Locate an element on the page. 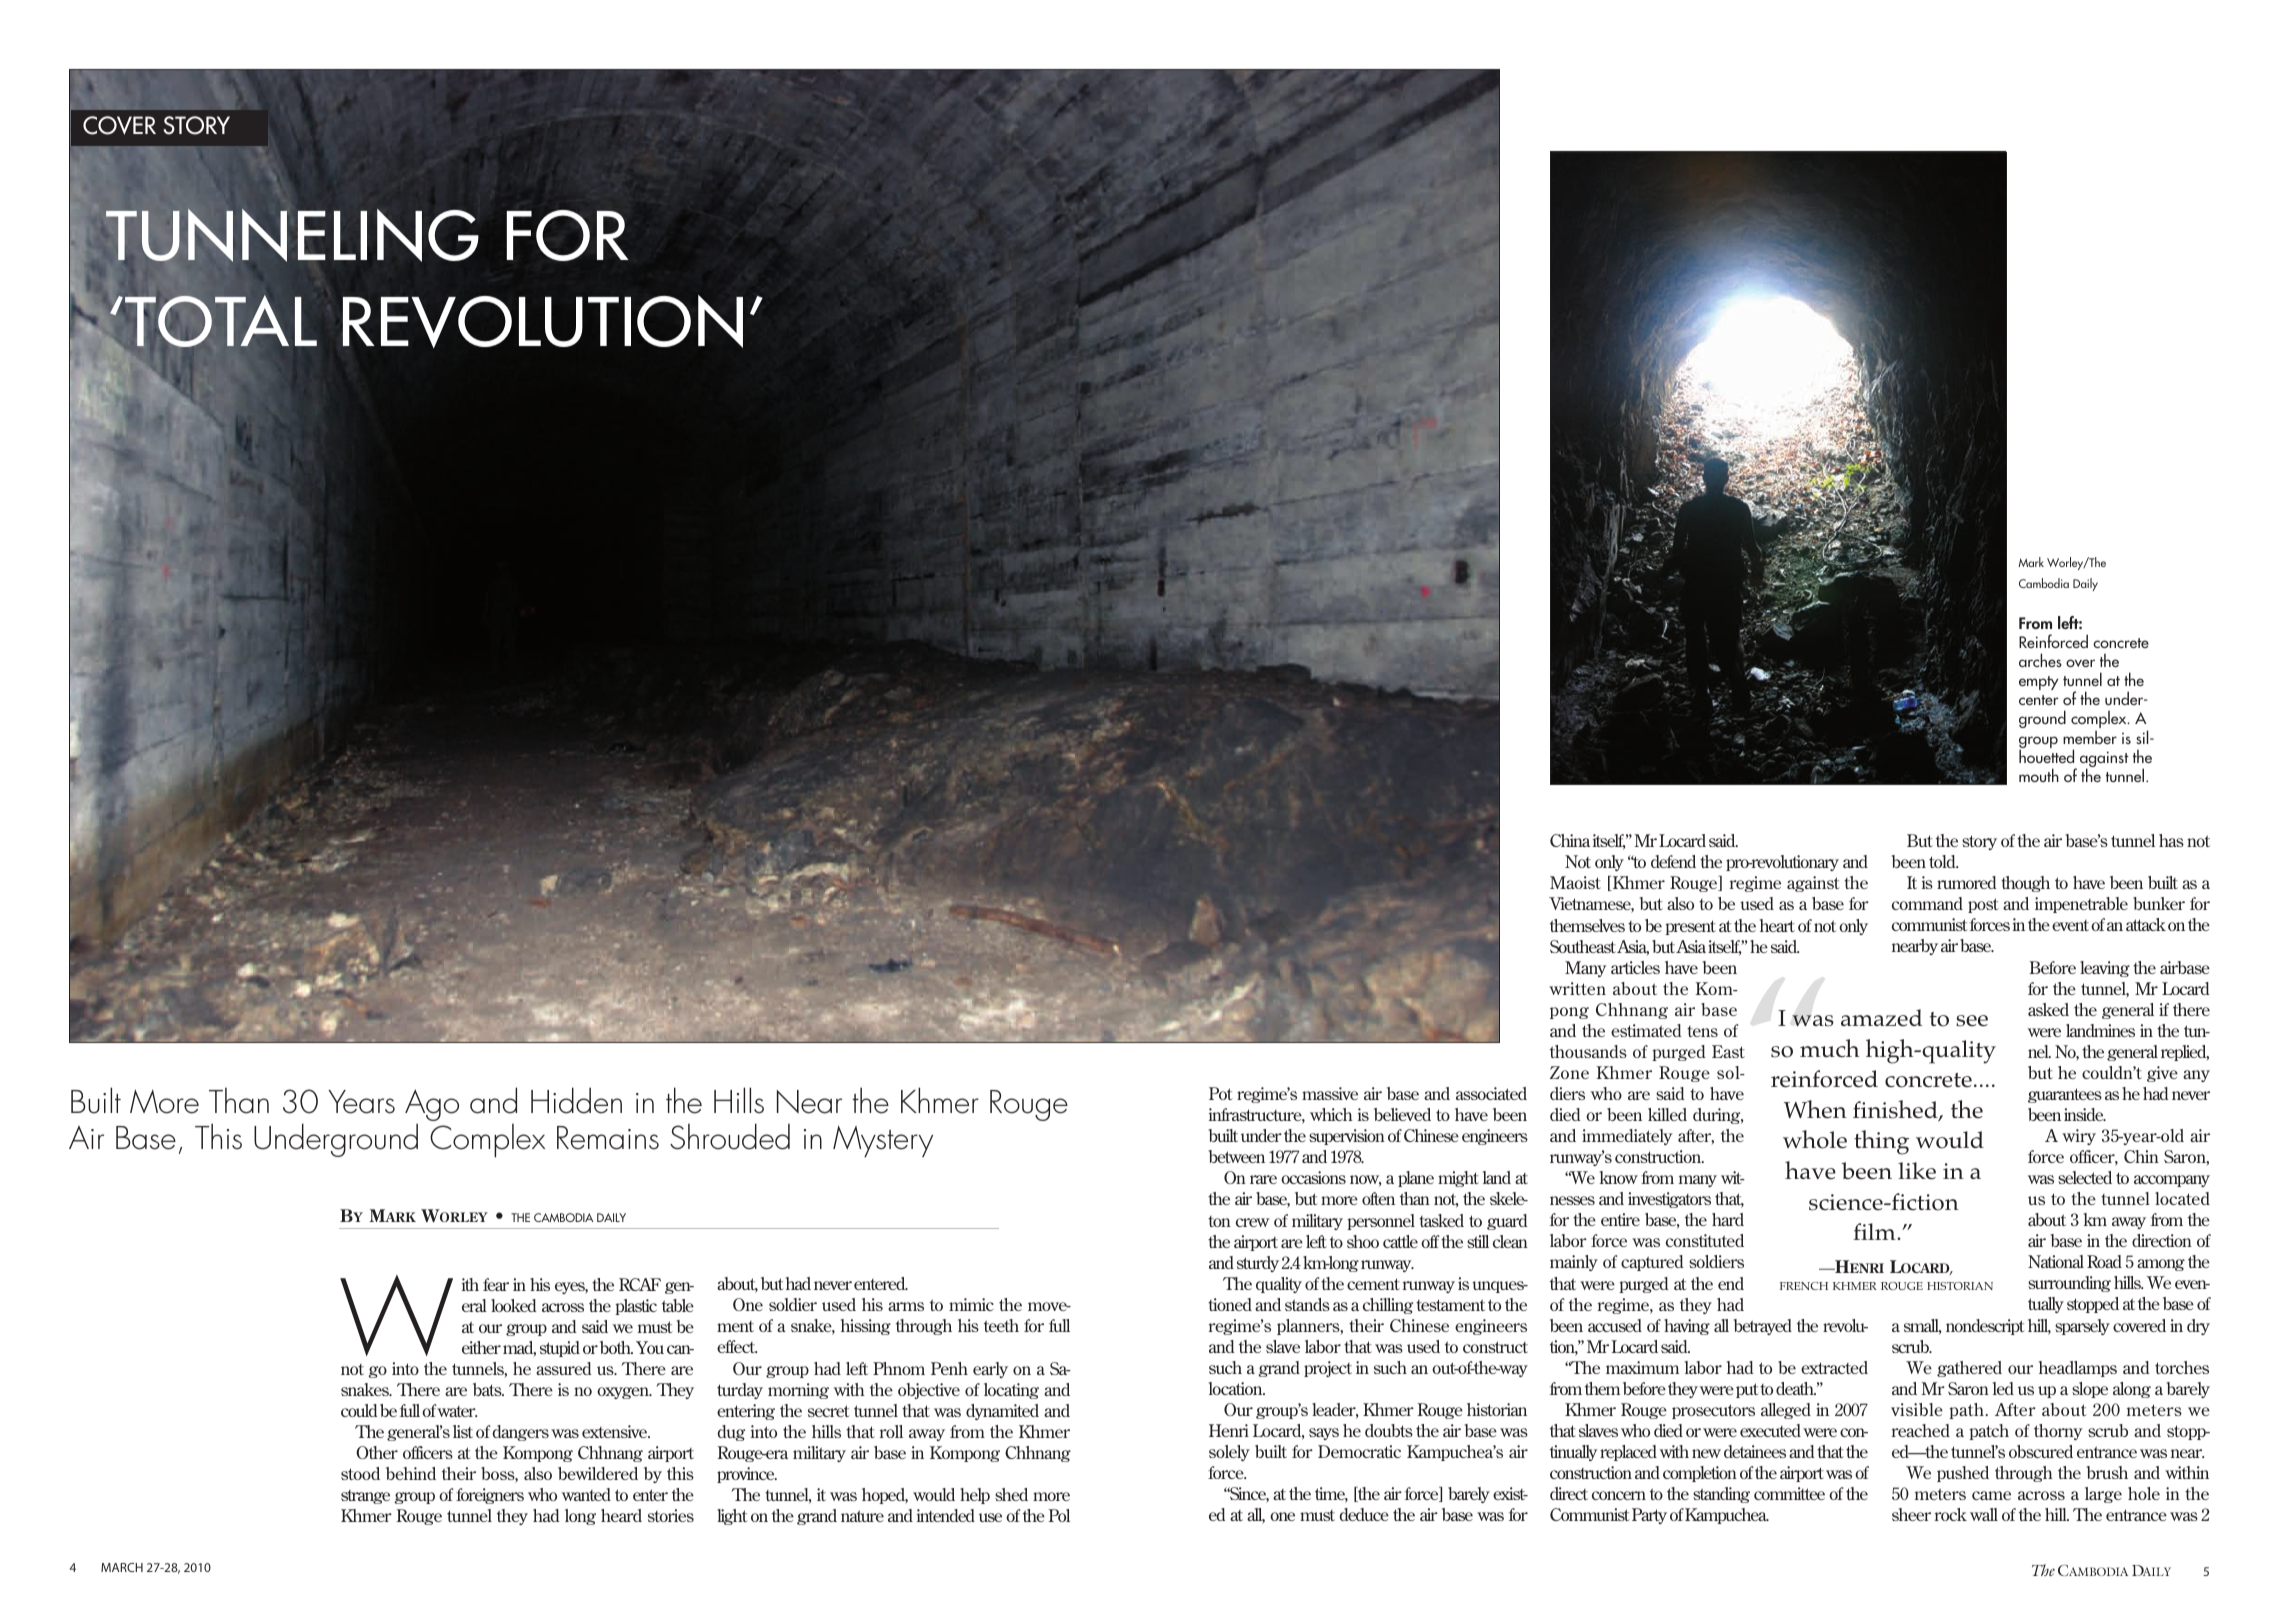 Image resolution: width=2279 pixels, height=1612 pixels. written is located at coordinates (1577, 988).
